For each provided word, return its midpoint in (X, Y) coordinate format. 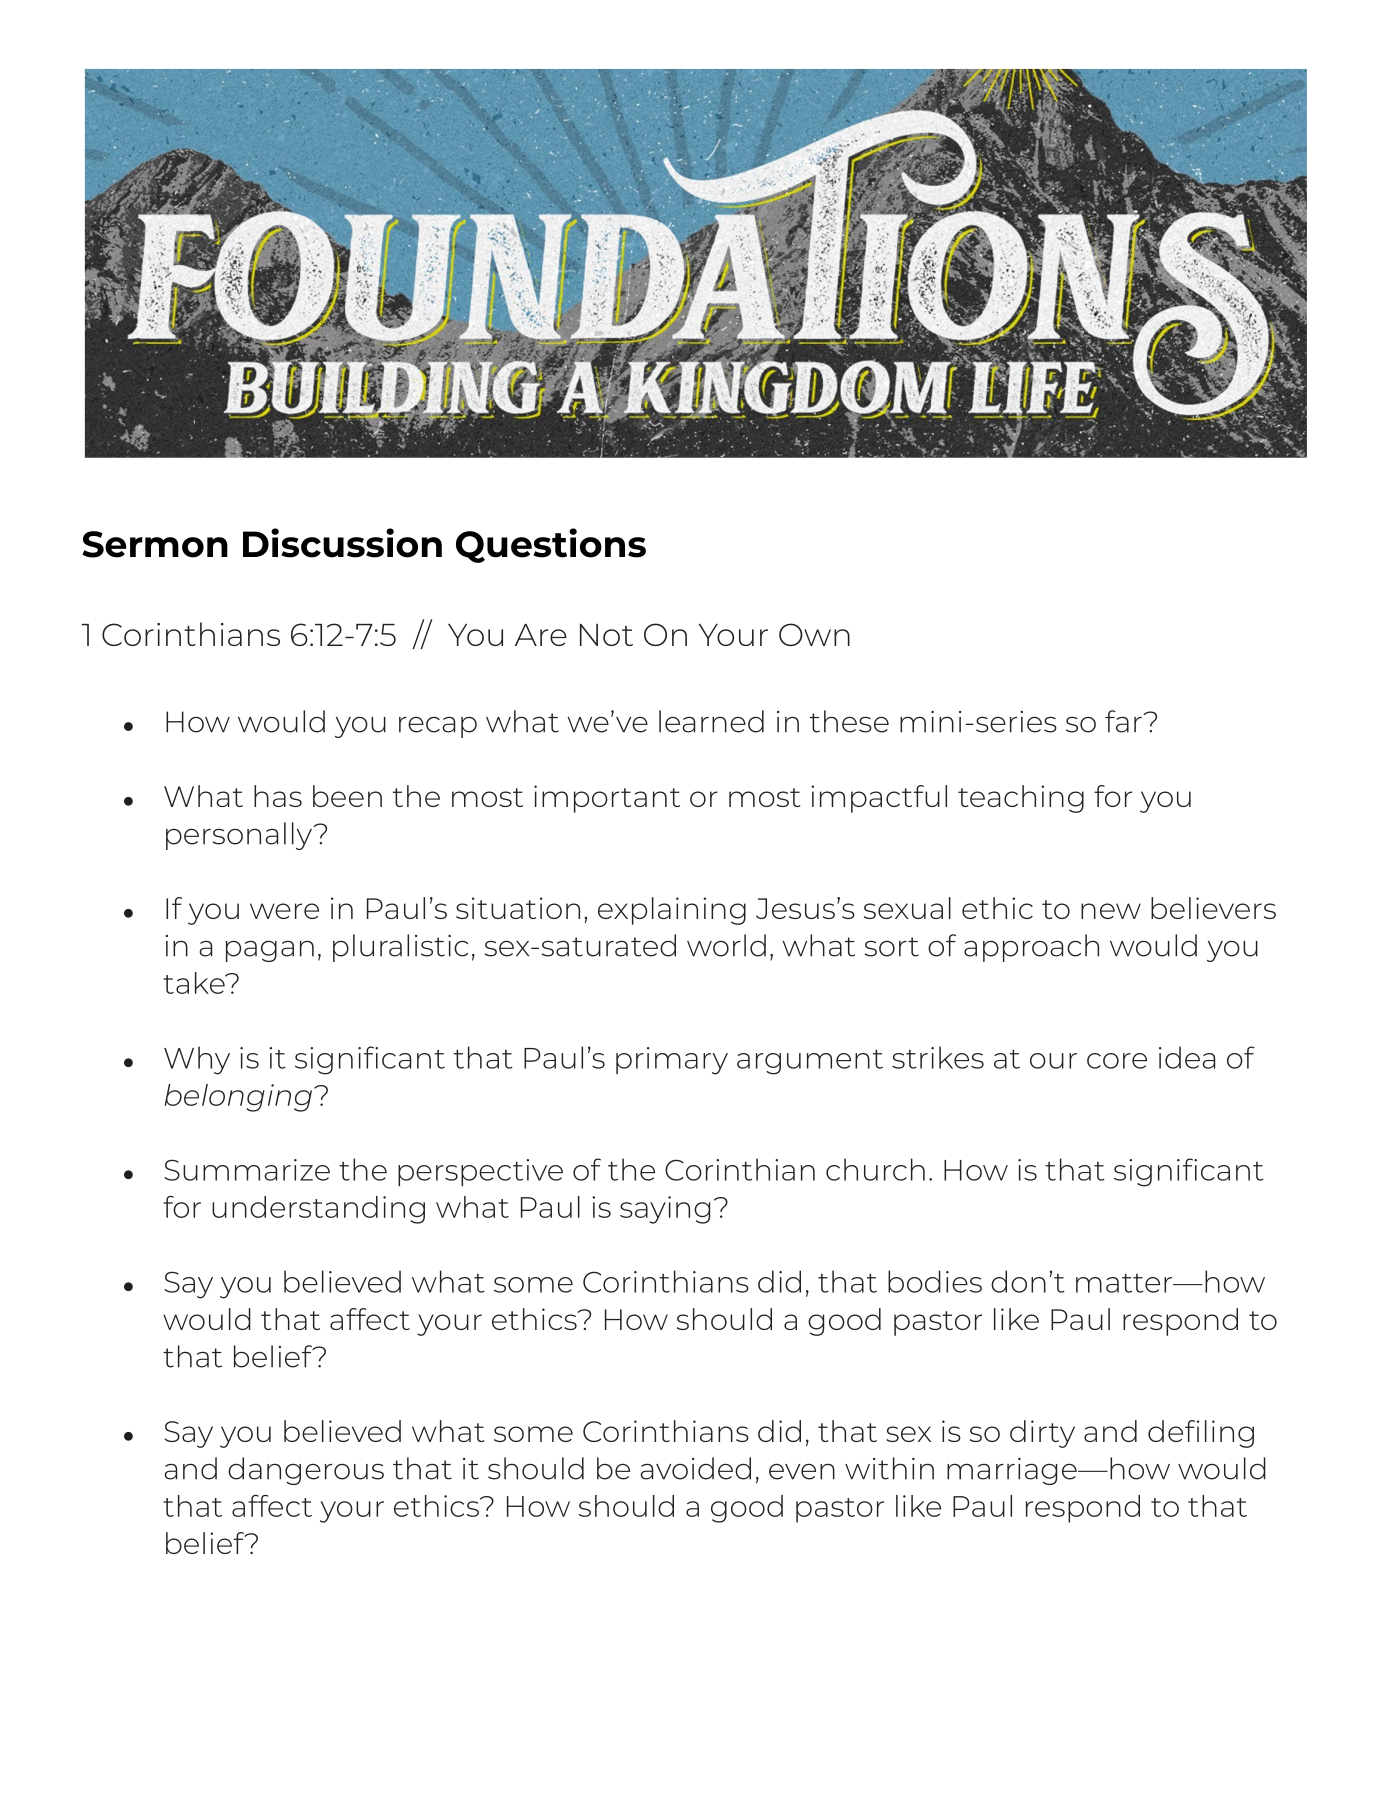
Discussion (342, 543)
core (1117, 1061)
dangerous (306, 1471)
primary (672, 1061)
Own (814, 634)
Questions (551, 545)
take (195, 983)
